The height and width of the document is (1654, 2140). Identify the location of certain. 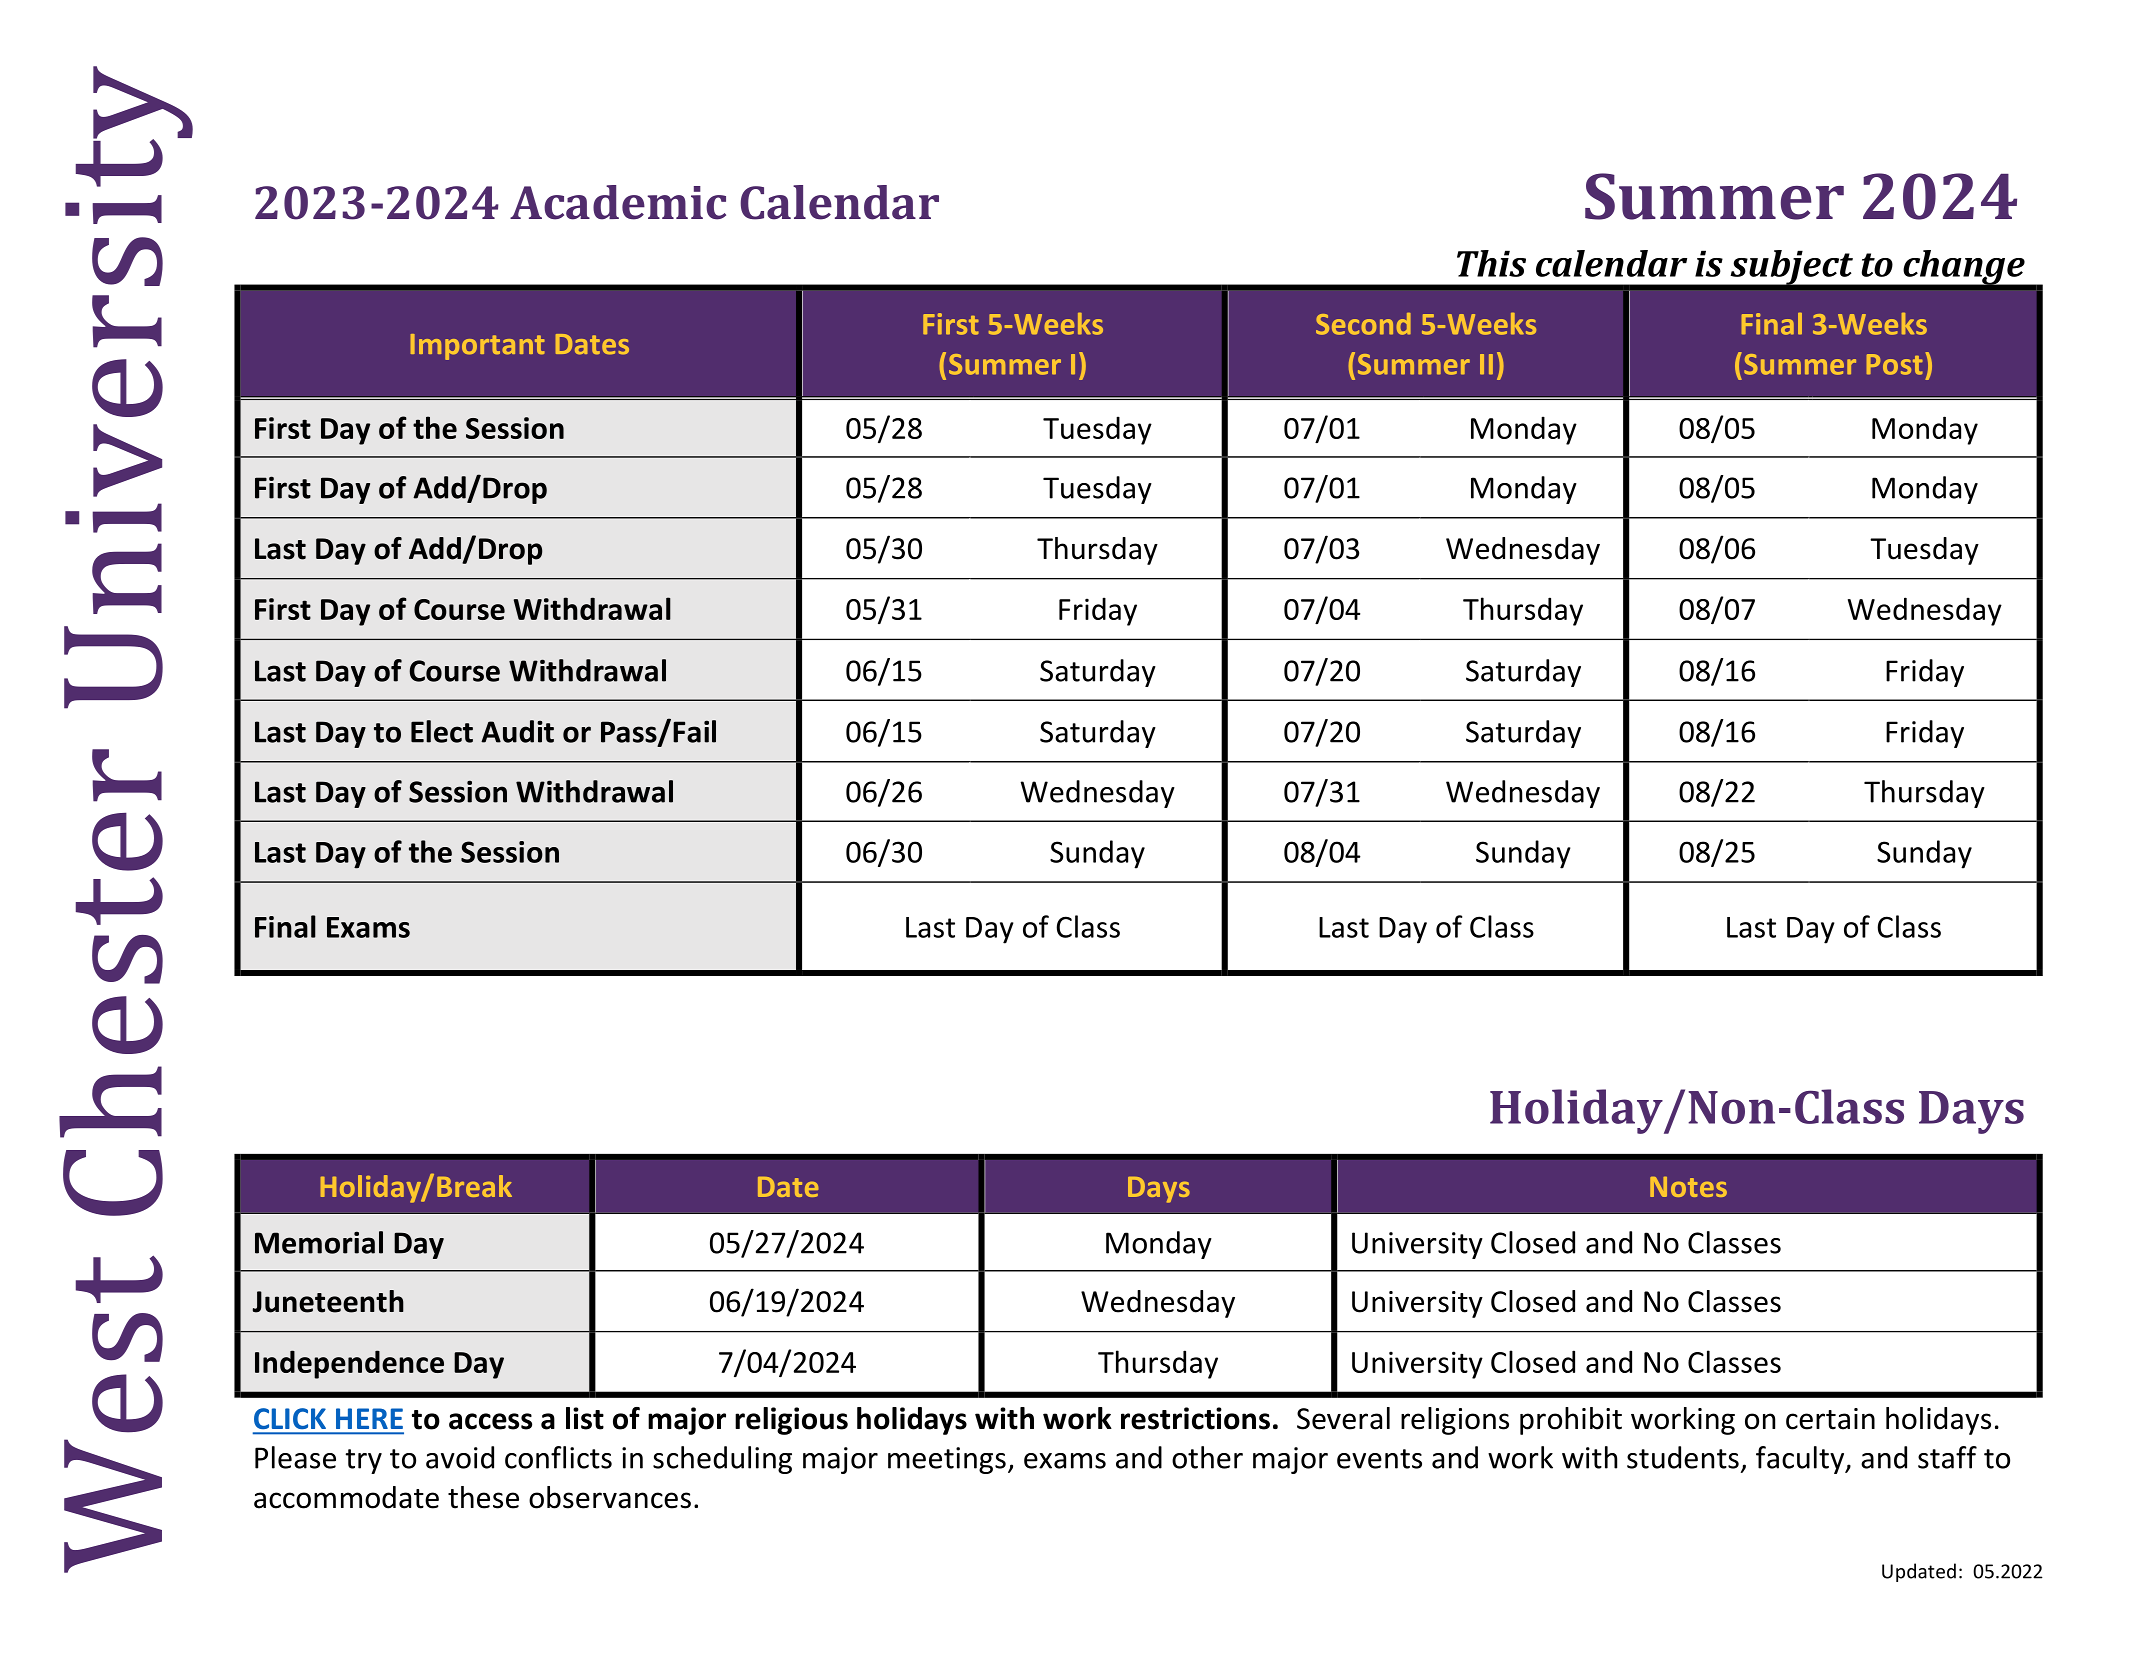
(1830, 1419).
